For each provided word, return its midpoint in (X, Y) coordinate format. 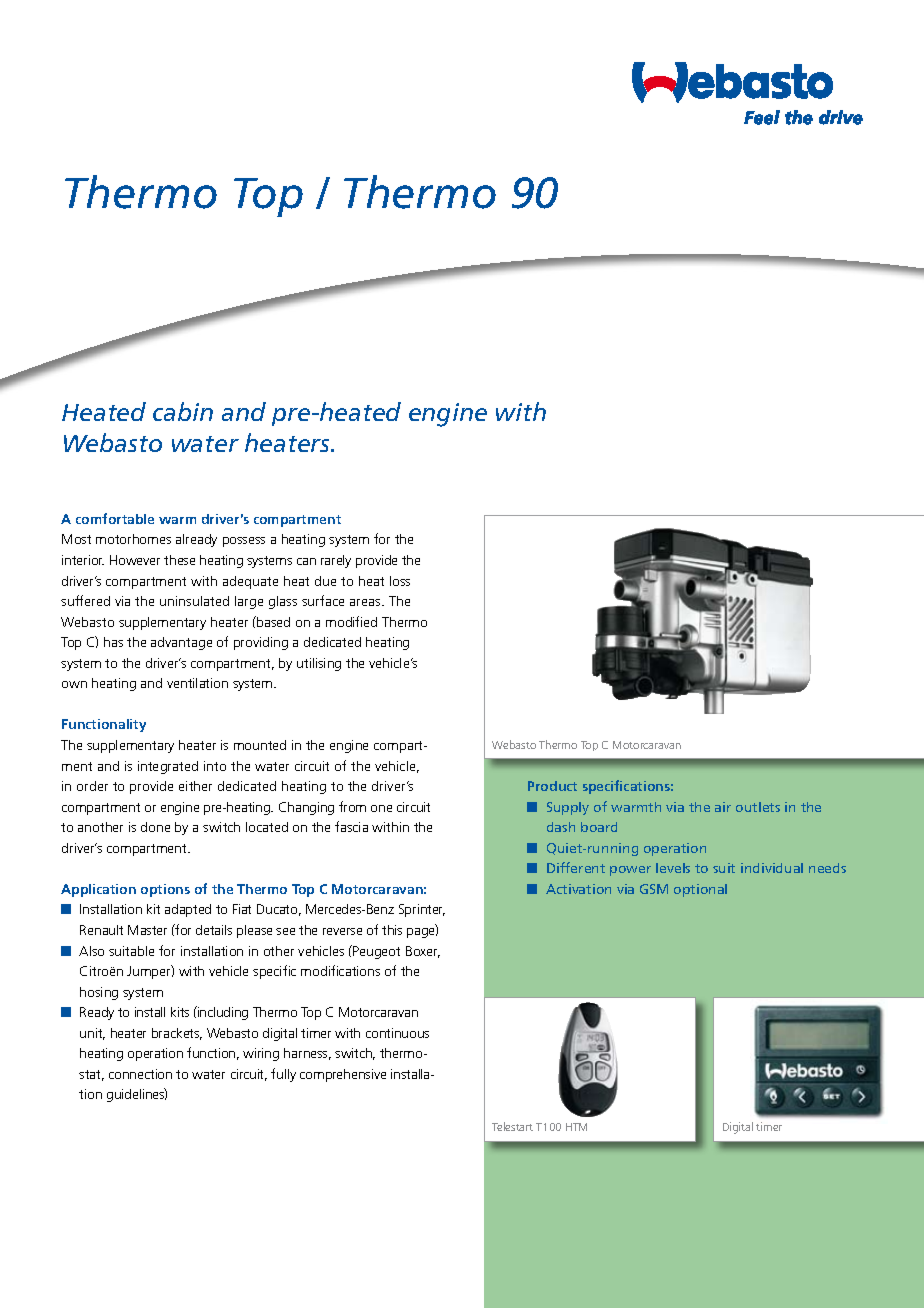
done (155, 827)
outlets (758, 807)
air (723, 807)
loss (400, 581)
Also (91, 951)
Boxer (423, 952)
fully (283, 1075)
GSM (654, 889)
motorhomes (133, 539)
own (74, 684)
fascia (351, 826)
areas (366, 602)
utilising (319, 664)
